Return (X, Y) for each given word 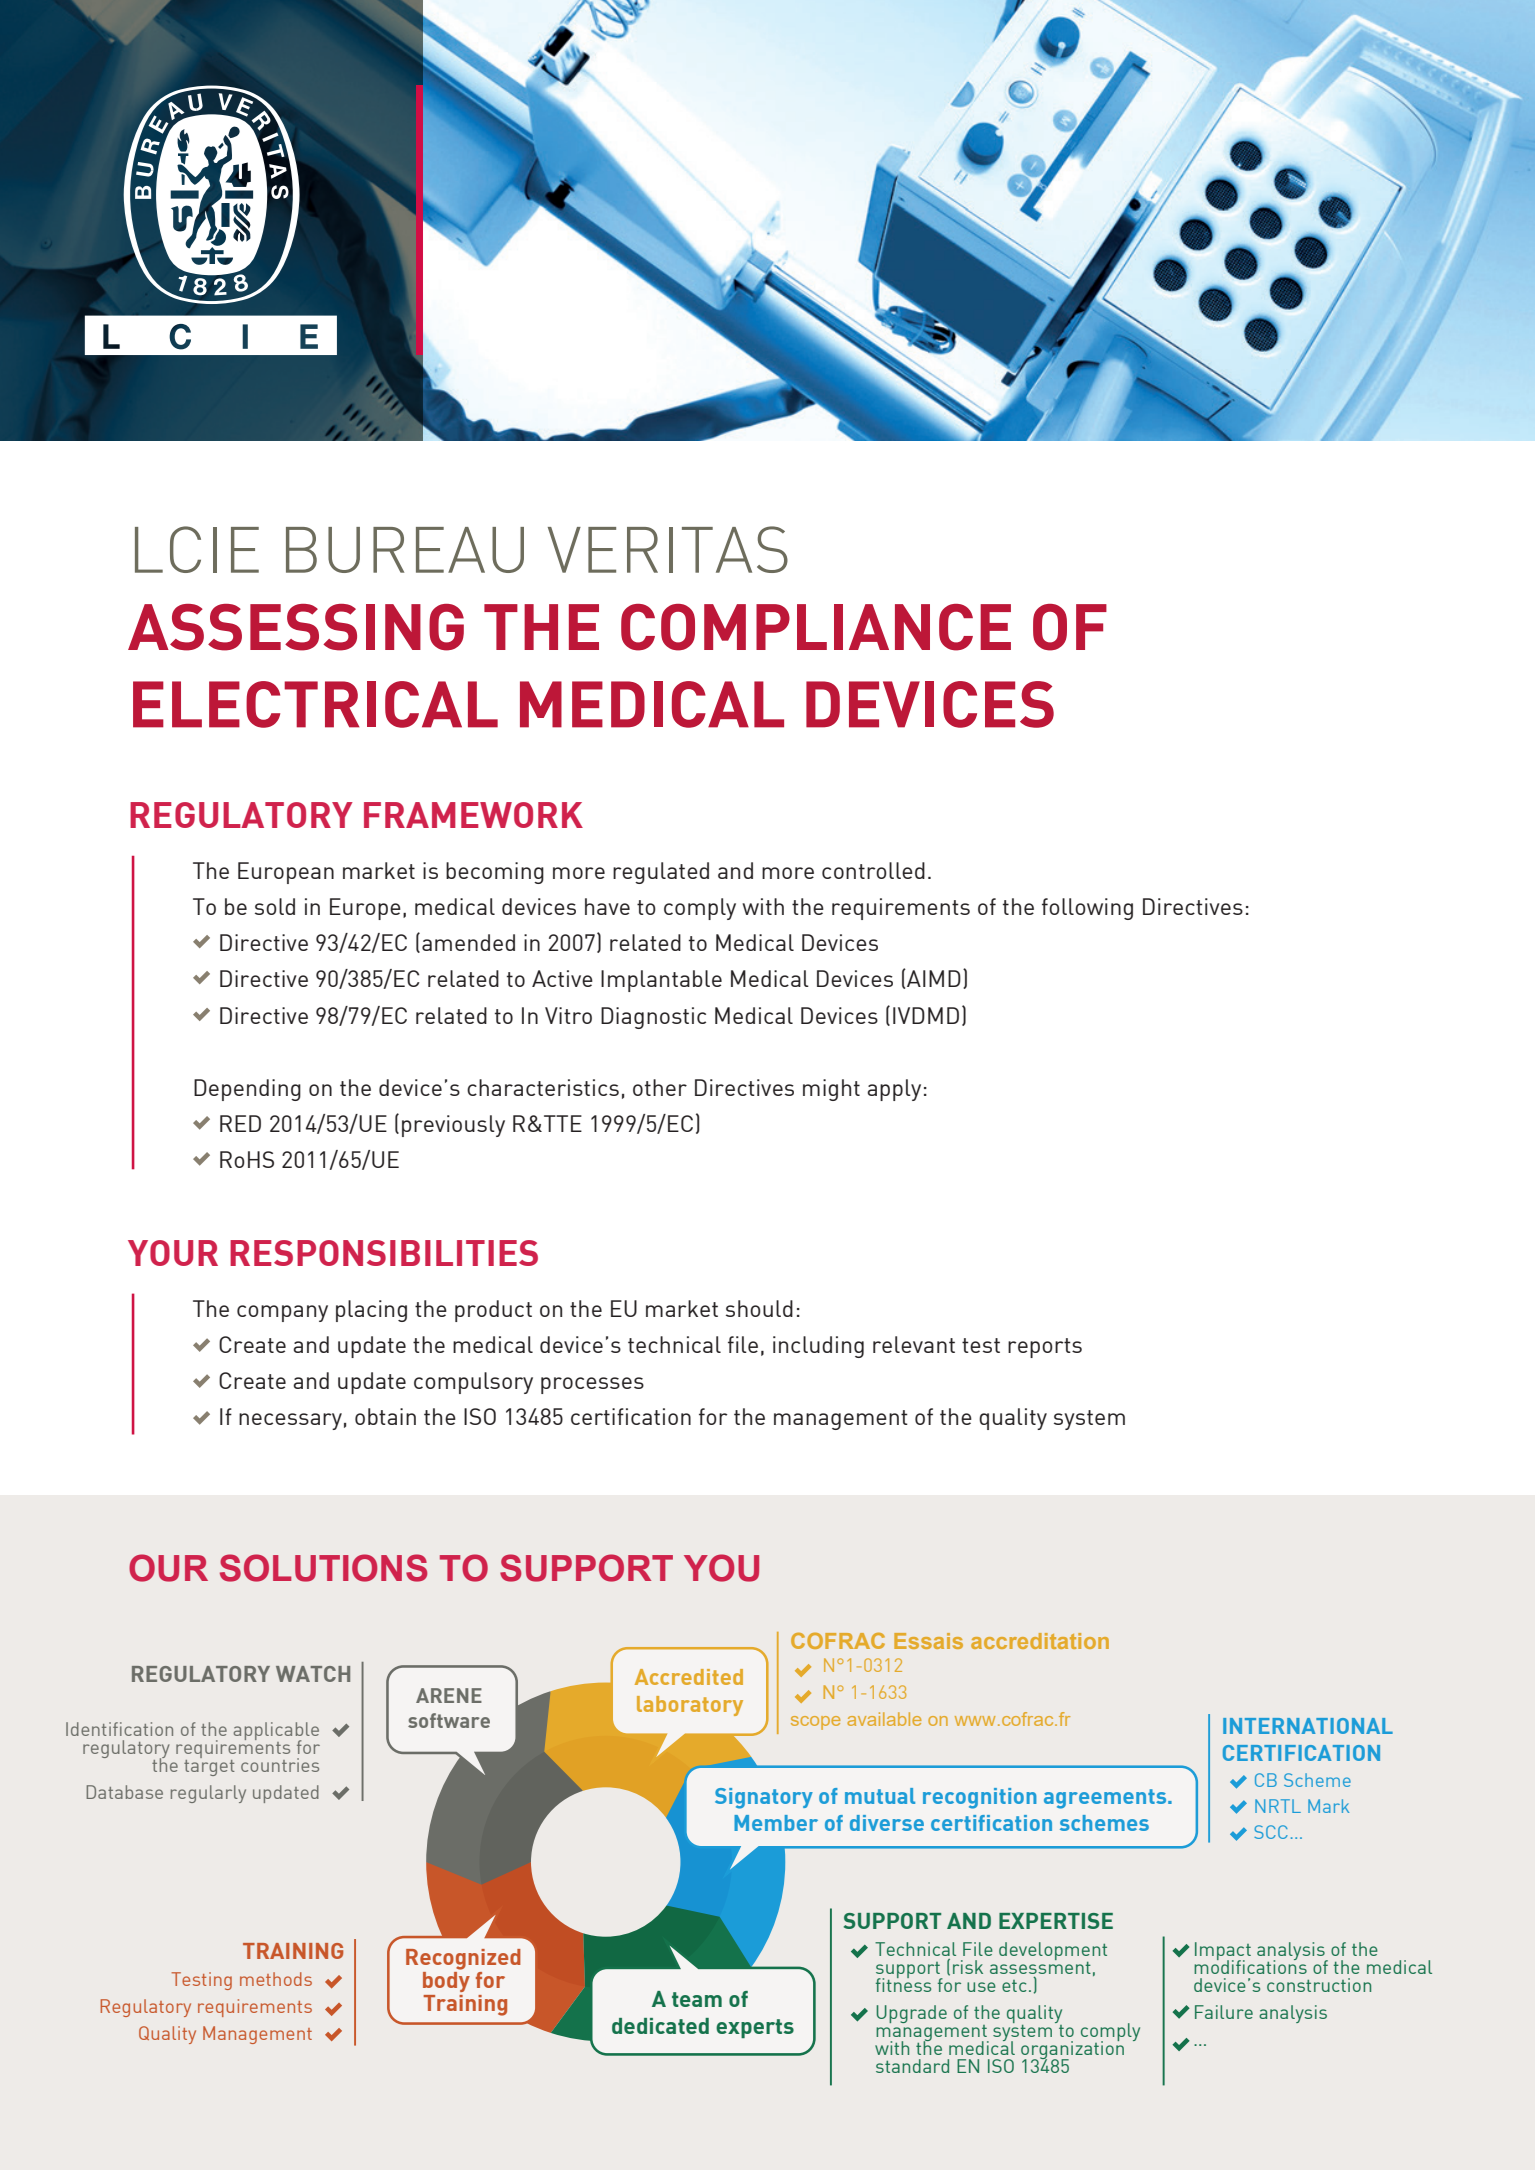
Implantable (661, 981)
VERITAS (668, 549)
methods (276, 1979)
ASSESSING (296, 627)
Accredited (689, 1677)
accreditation (1040, 1641)
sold (275, 906)
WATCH (313, 1674)
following (1087, 909)
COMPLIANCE (816, 627)
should (759, 1308)
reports (1045, 1348)
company (282, 1313)
